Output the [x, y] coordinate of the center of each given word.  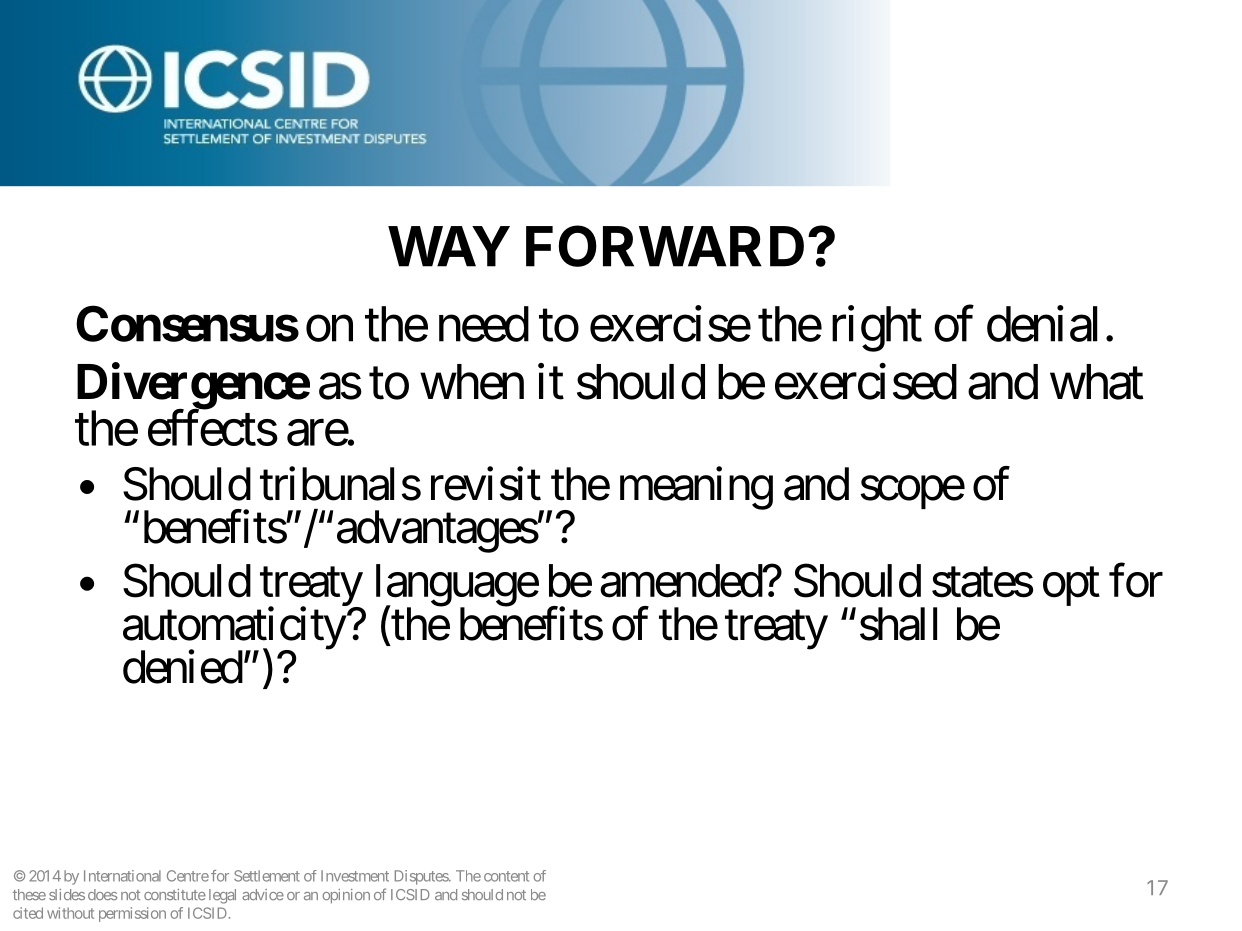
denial [1042, 324]
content [506, 876]
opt [1071, 587]
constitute [175, 894]
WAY [449, 246]
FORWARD [665, 246]
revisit [486, 484]
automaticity [234, 629]
